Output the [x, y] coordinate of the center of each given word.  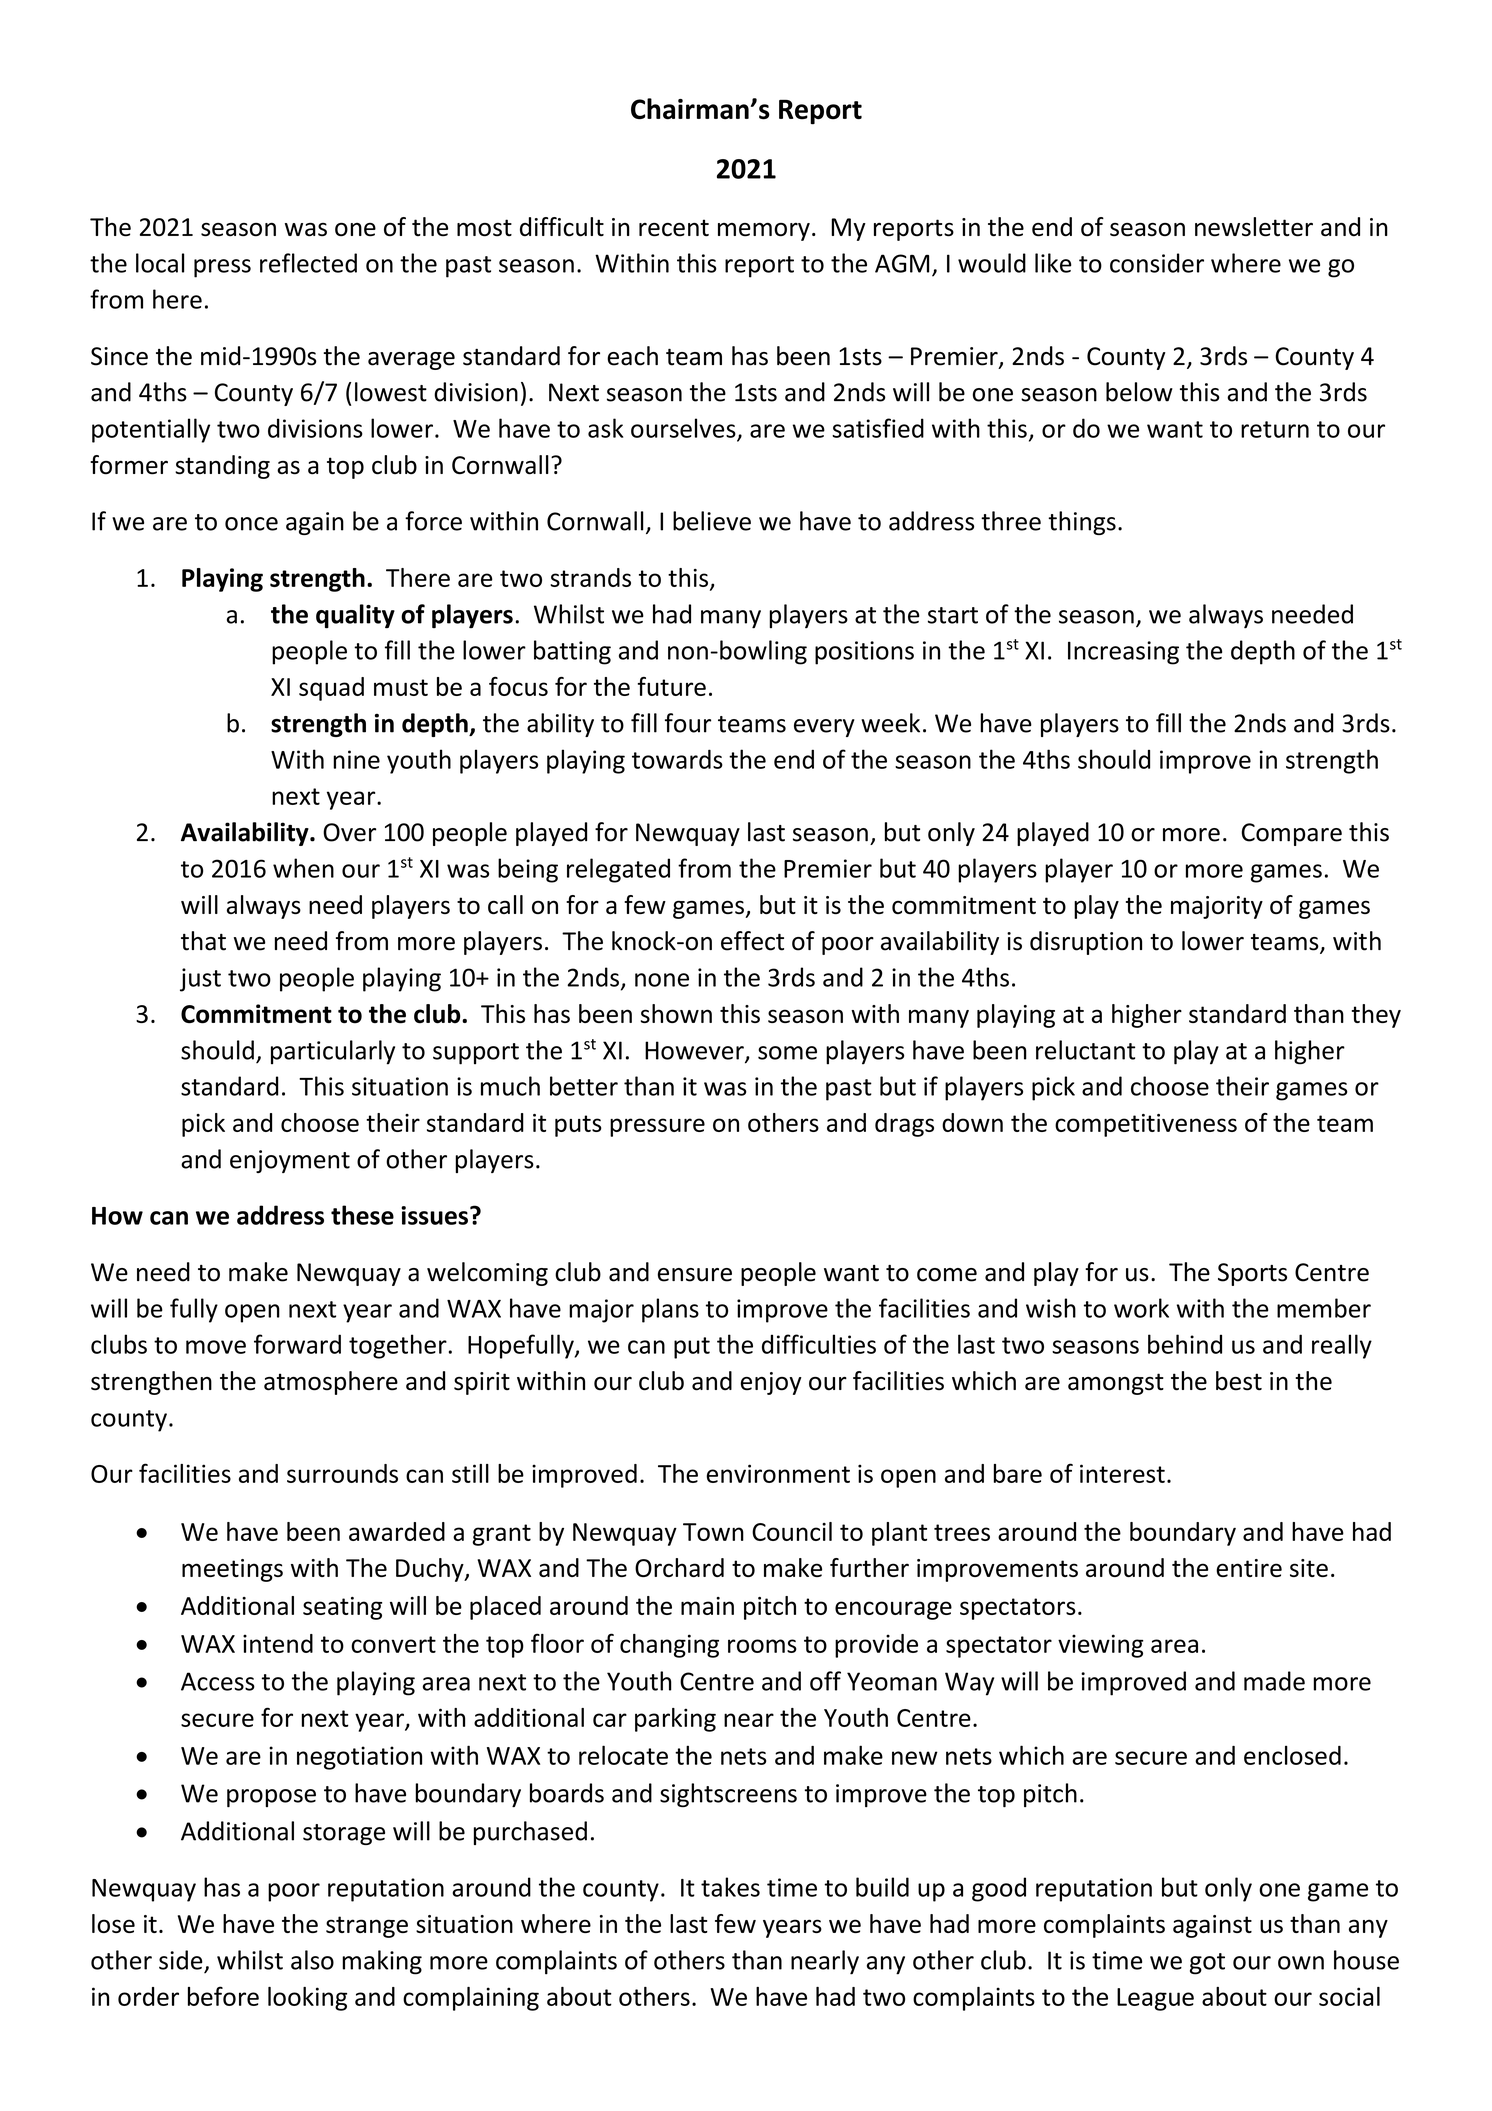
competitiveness [1146, 1125]
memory [764, 232]
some [787, 1053]
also [312, 1960]
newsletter [1254, 227]
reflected [308, 263]
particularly [333, 1052]
